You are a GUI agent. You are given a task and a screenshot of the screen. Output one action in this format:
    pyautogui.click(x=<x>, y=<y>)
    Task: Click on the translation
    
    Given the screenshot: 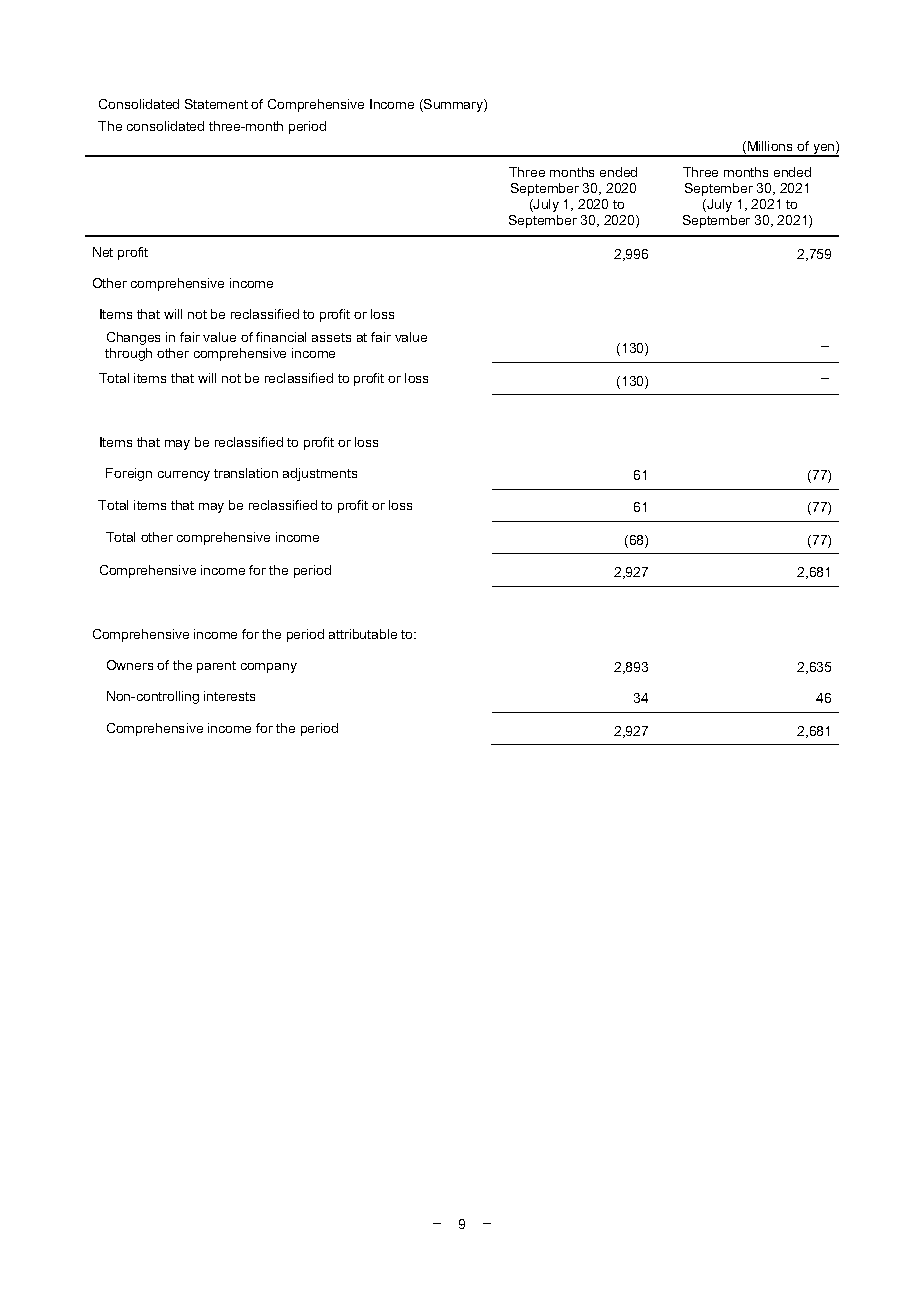 What is the action you would take?
    pyautogui.click(x=246, y=473)
